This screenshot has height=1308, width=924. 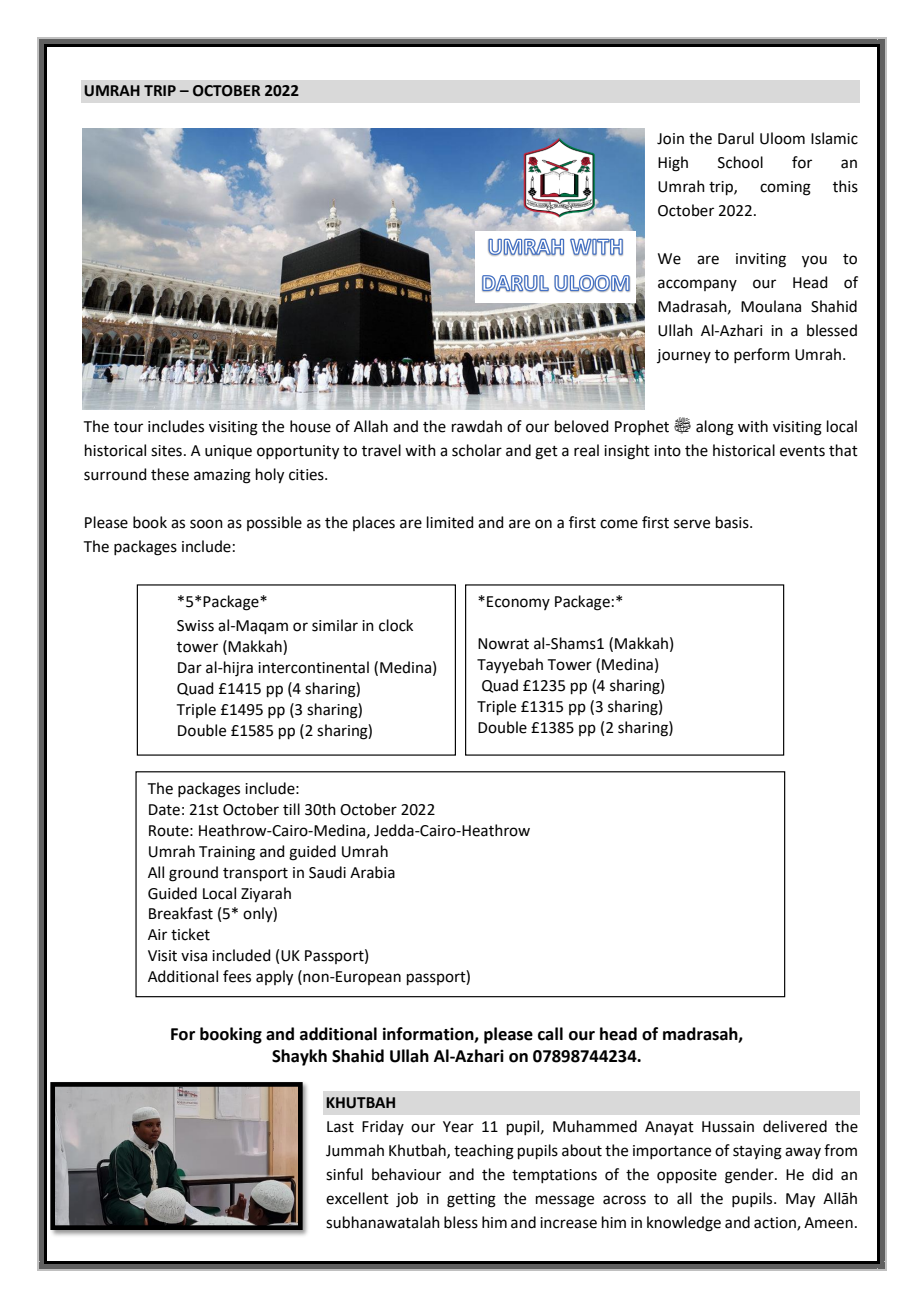 I want to click on School, so click(x=740, y=162).
